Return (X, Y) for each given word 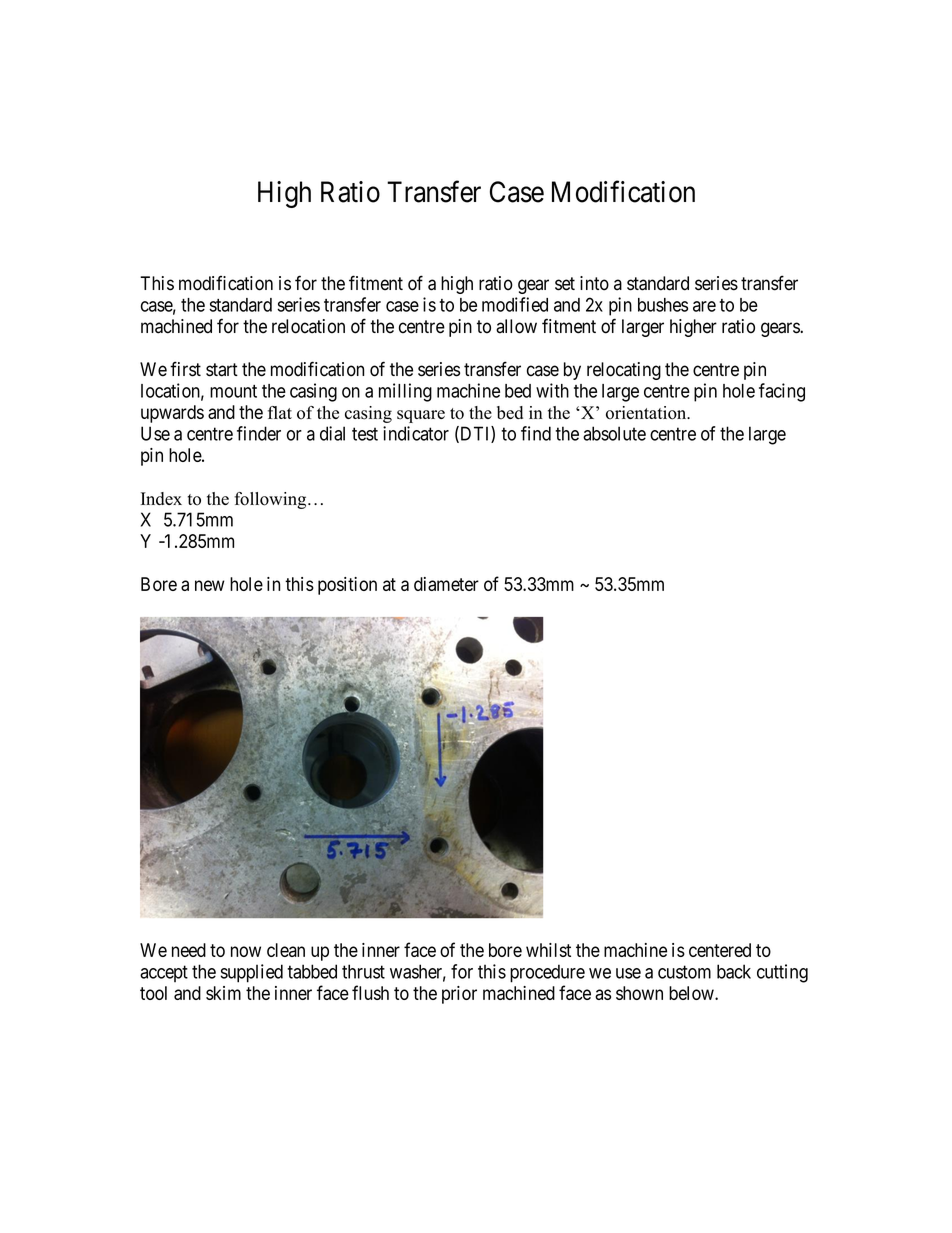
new (210, 585)
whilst (548, 950)
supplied (252, 973)
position (347, 586)
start (222, 370)
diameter (446, 584)
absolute (614, 433)
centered (720, 950)
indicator (416, 433)
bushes (663, 305)
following (271, 500)
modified (515, 304)
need (189, 950)
